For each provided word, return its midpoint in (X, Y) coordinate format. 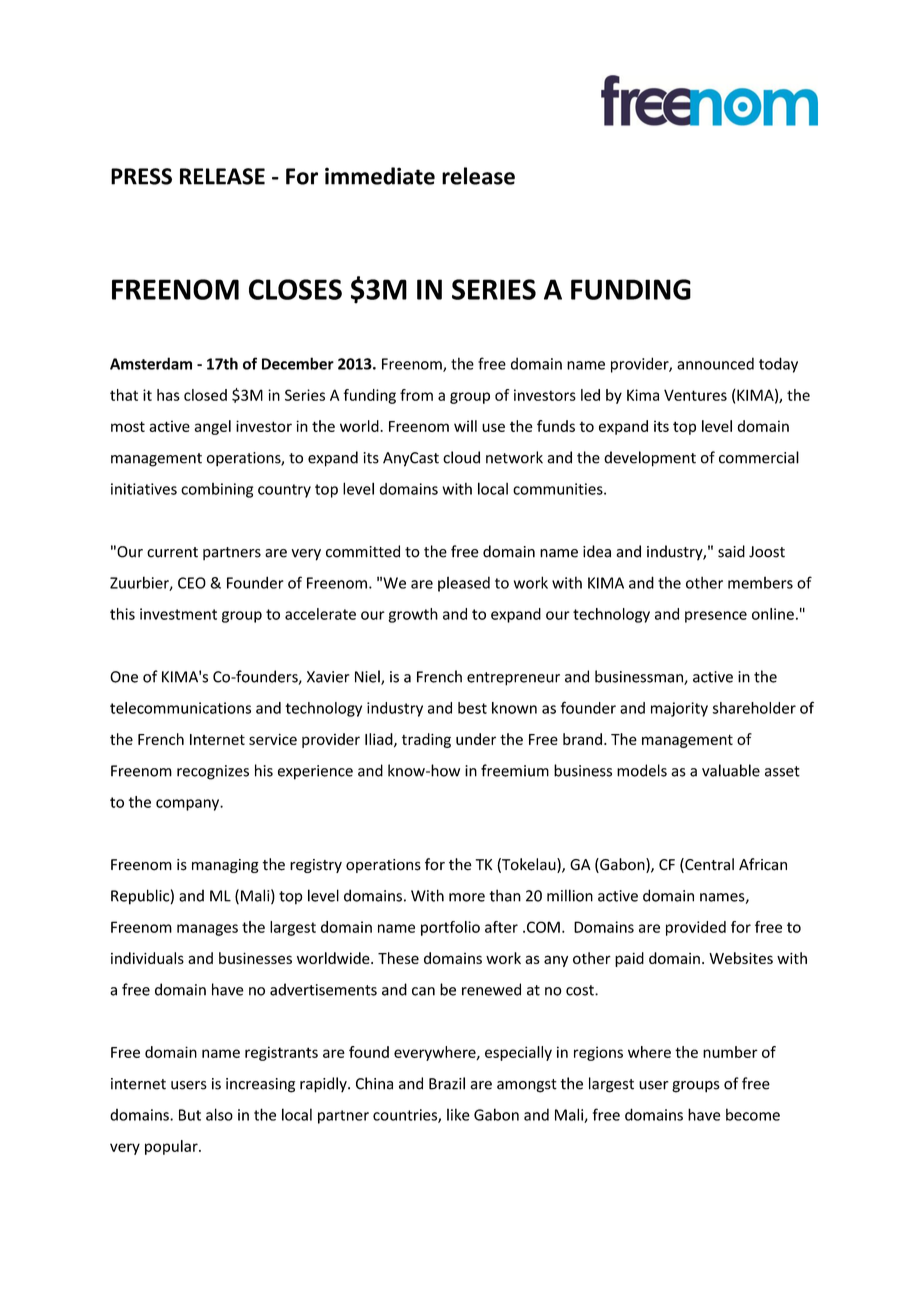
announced (715, 363)
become (753, 1114)
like (458, 1114)
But (190, 1115)
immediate (380, 176)
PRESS (141, 176)
